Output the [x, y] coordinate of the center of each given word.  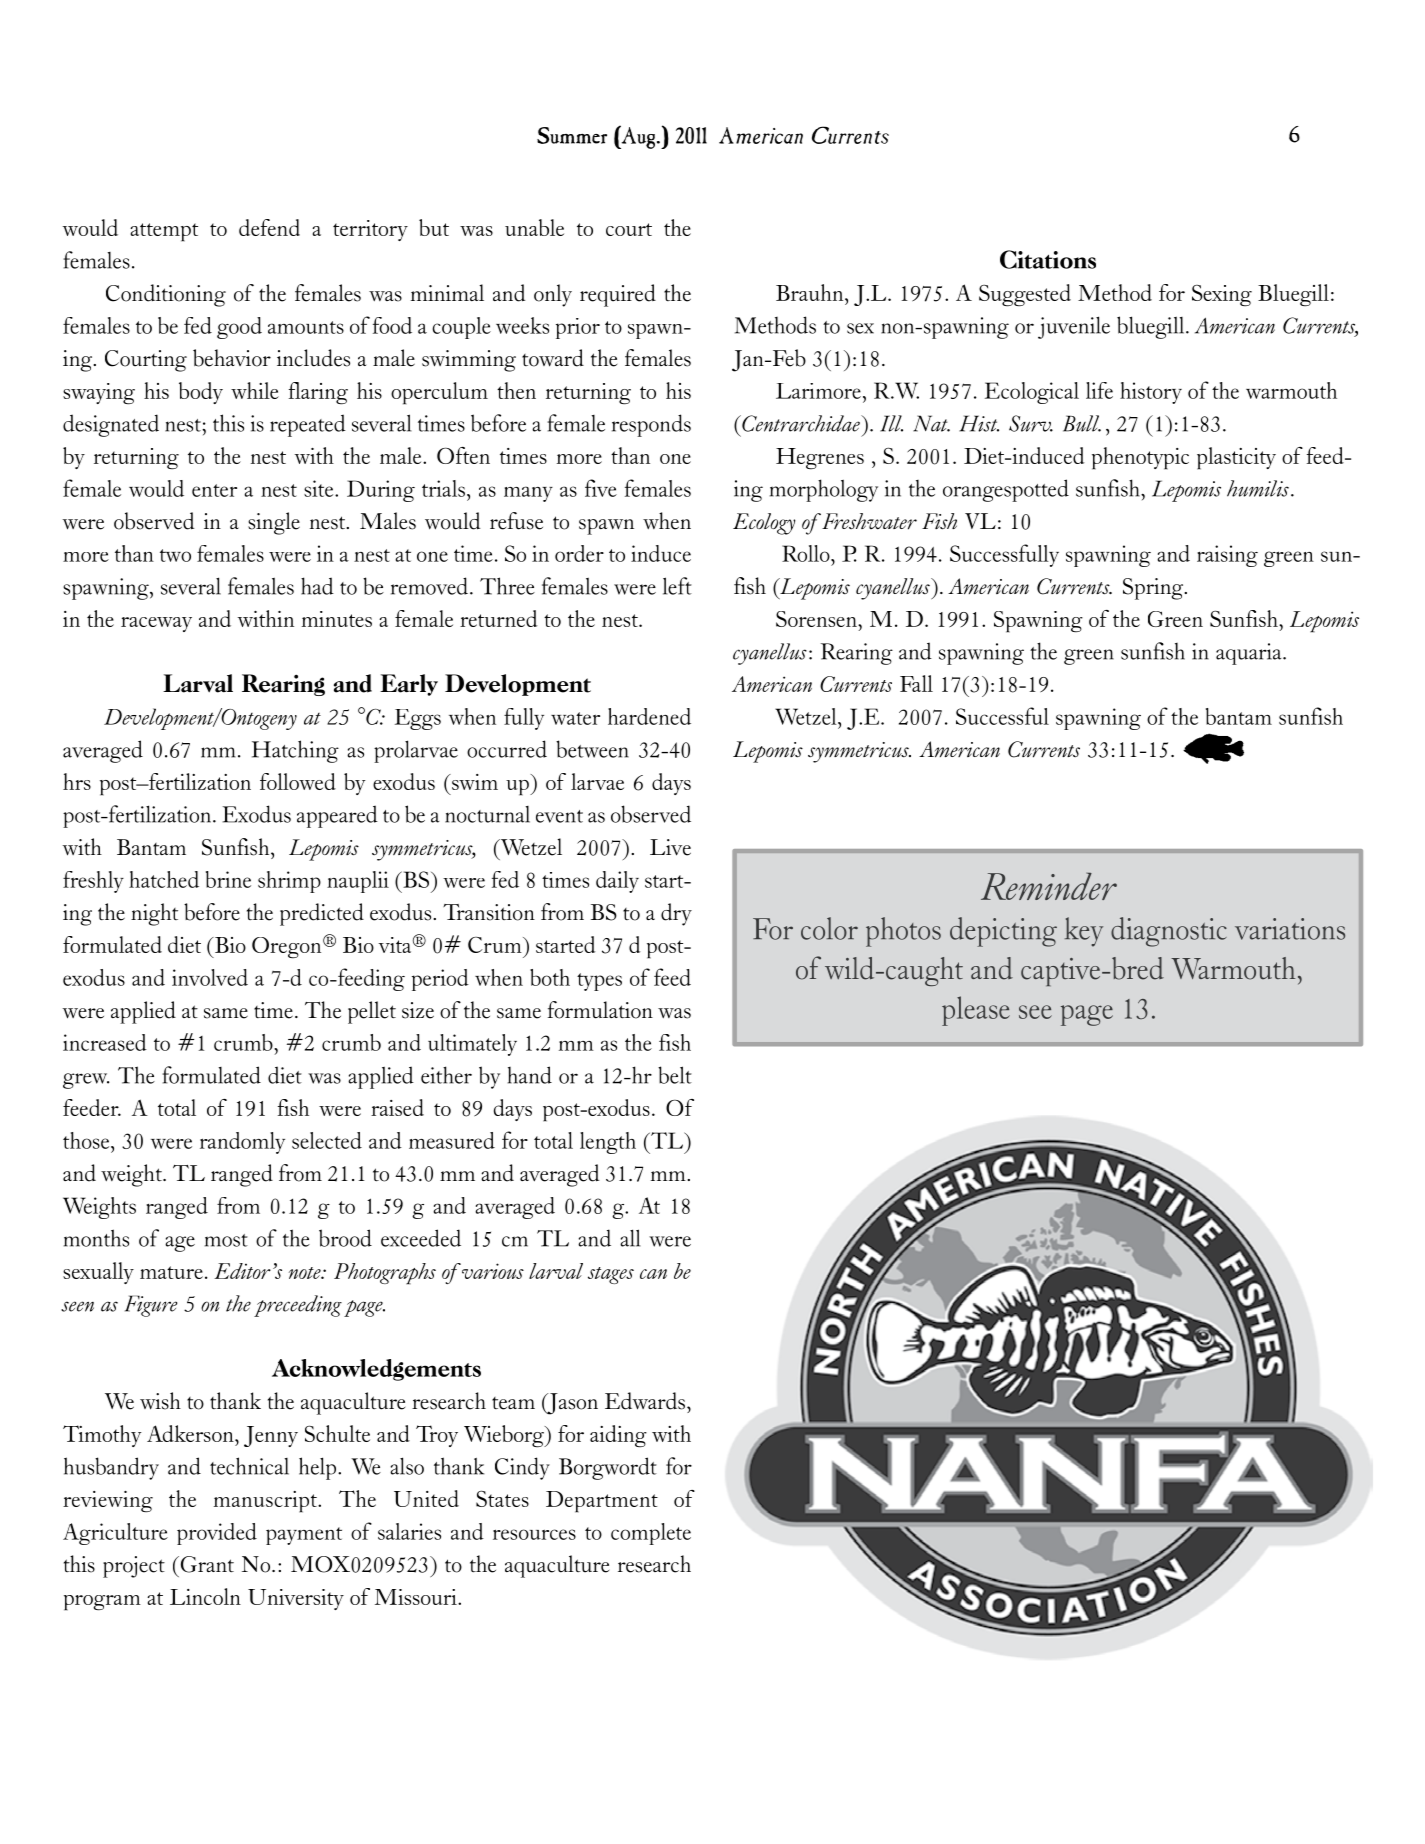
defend [269, 227]
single [274, 523]
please [976, 1011]
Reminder [1049, 886]
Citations [1048, 259]
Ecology [764, 524]
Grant [206, 1564]
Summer [572, 135]
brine [228, 879]
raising [1227, 556]
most [226, 1240]
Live [670, 847]
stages [611, 1275]
